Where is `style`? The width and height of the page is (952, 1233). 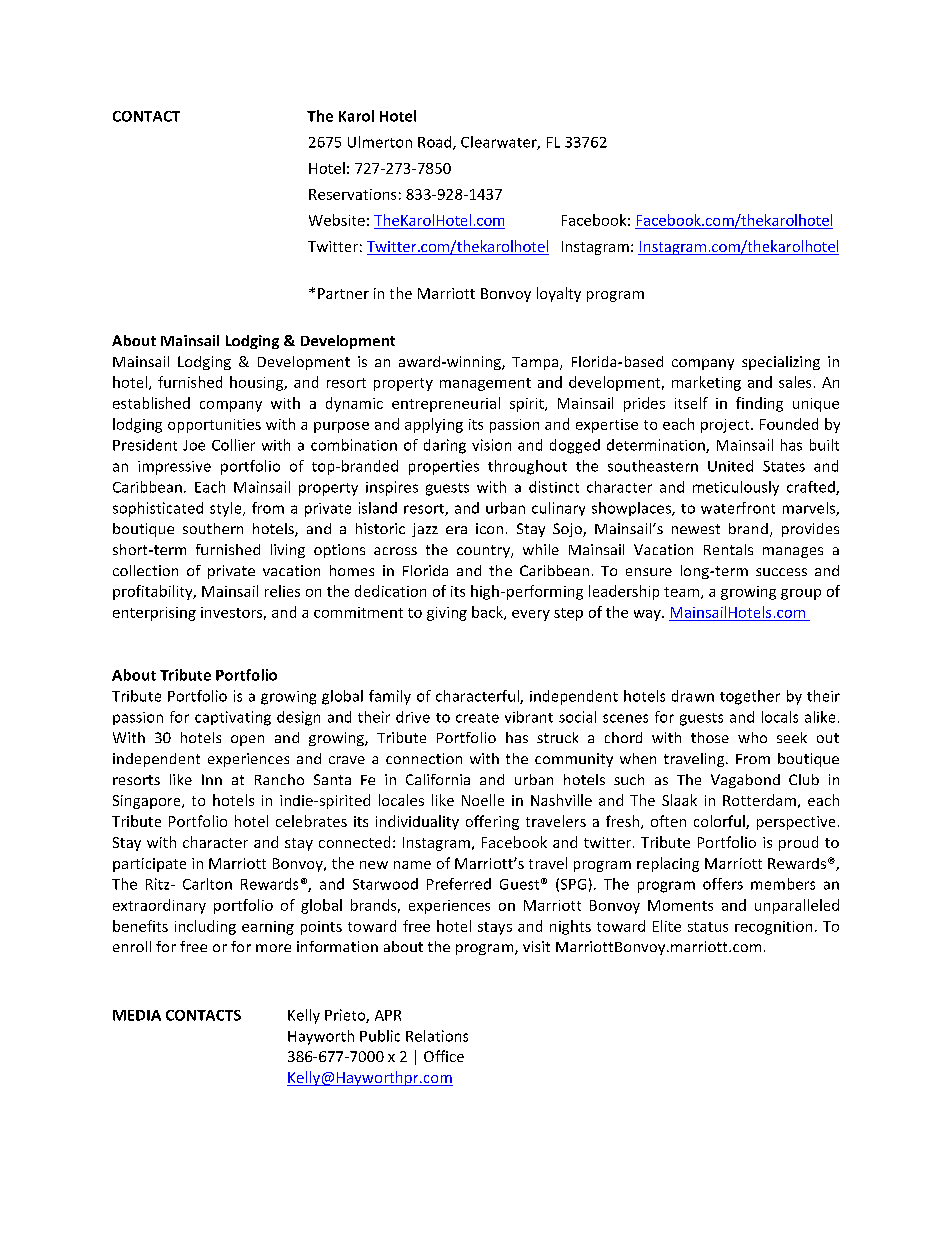
style is located at coordinates (227, 509).
